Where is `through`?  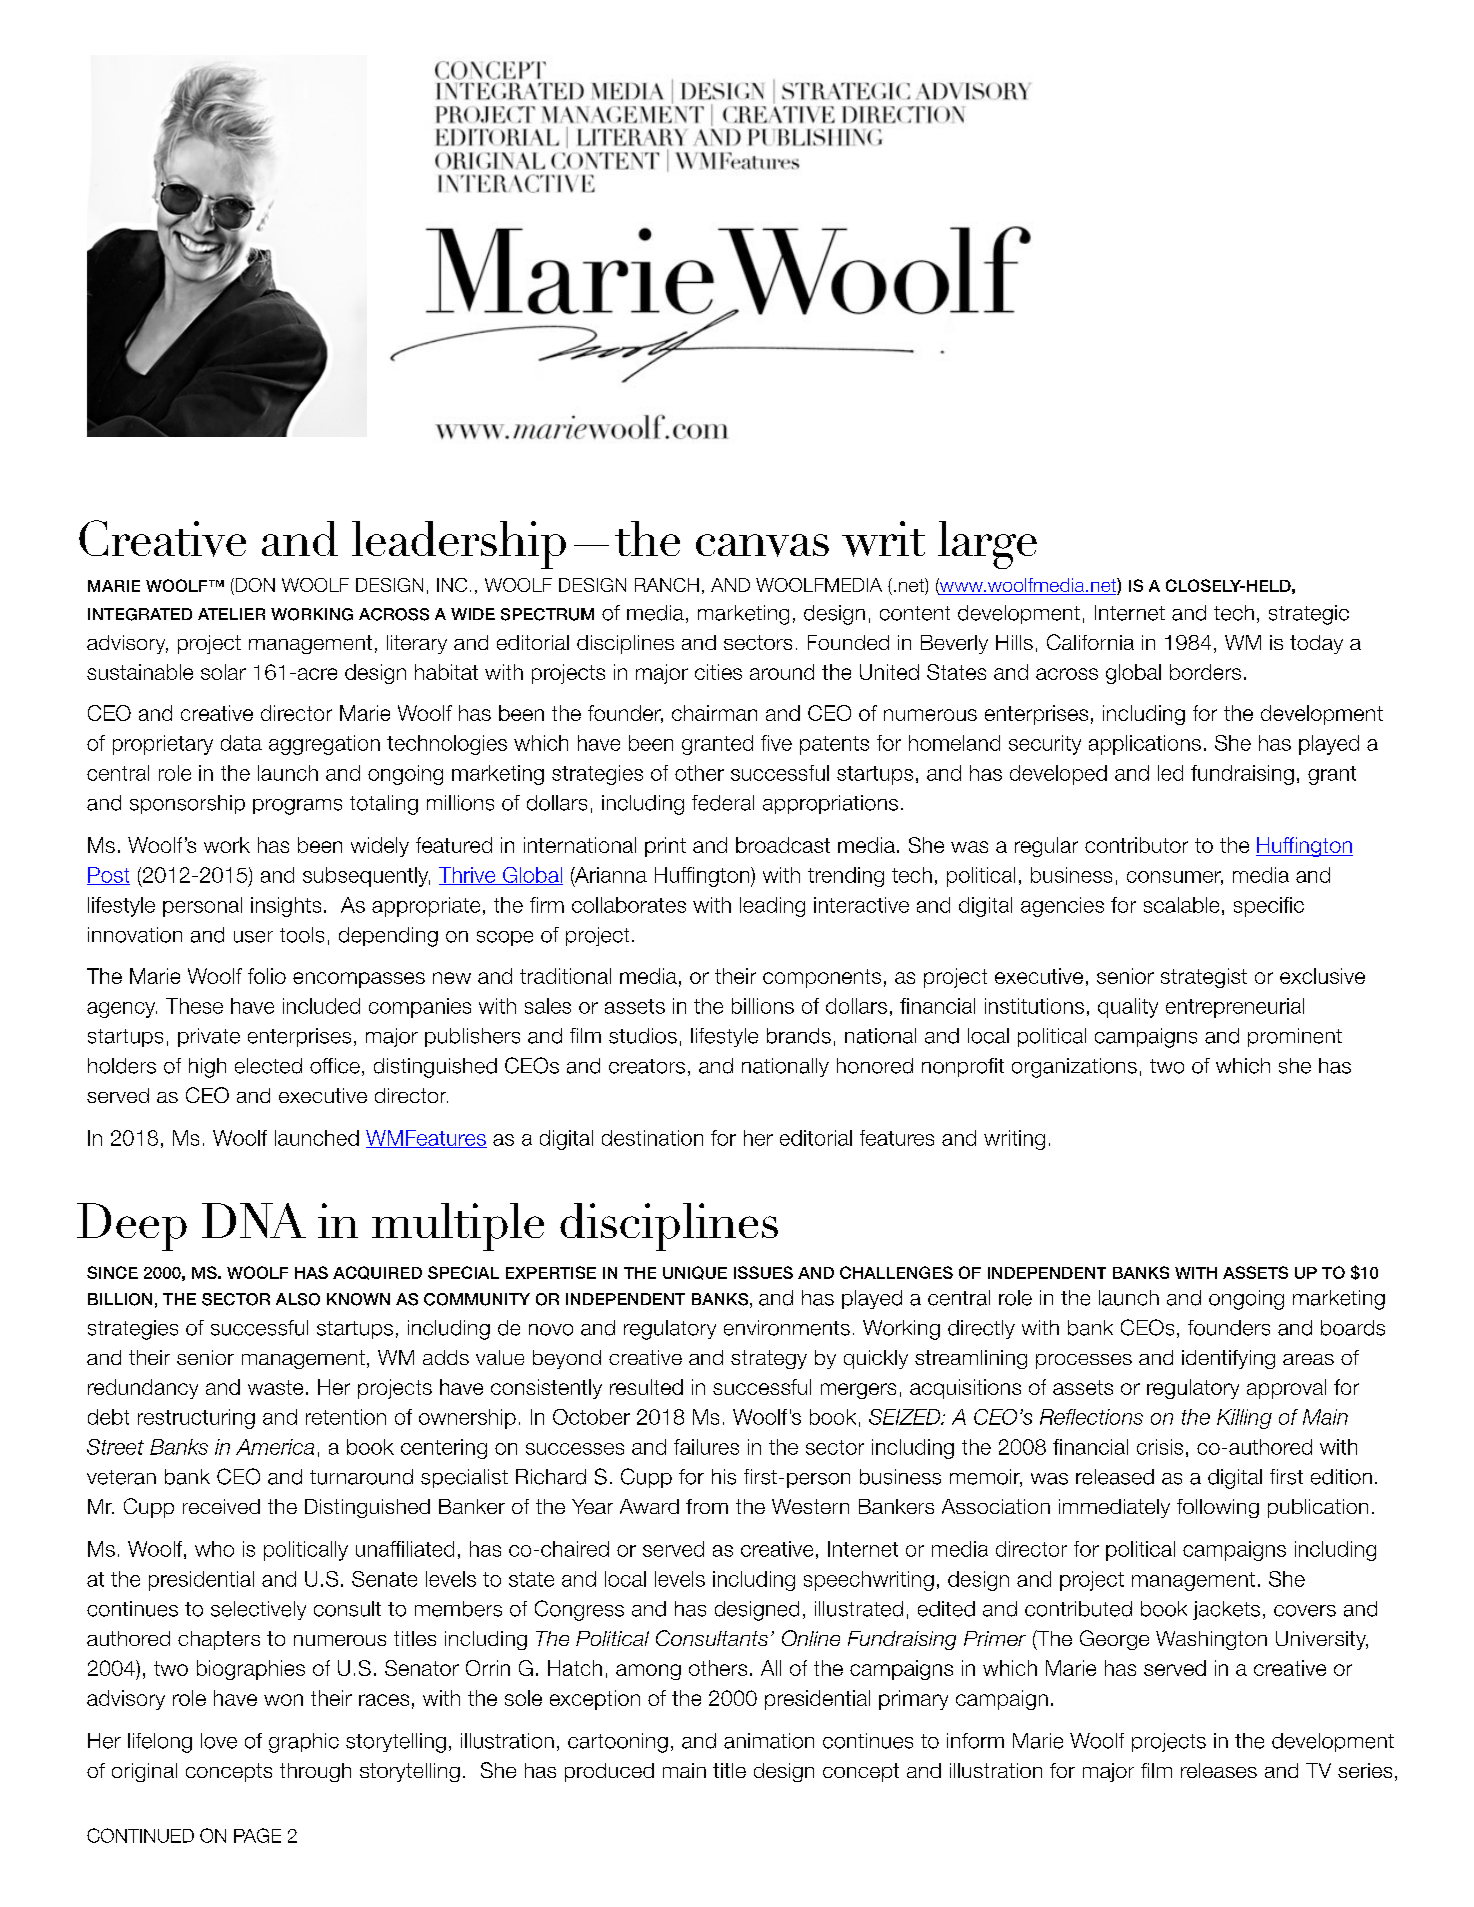
through is located at coordinates (315, 1772).
